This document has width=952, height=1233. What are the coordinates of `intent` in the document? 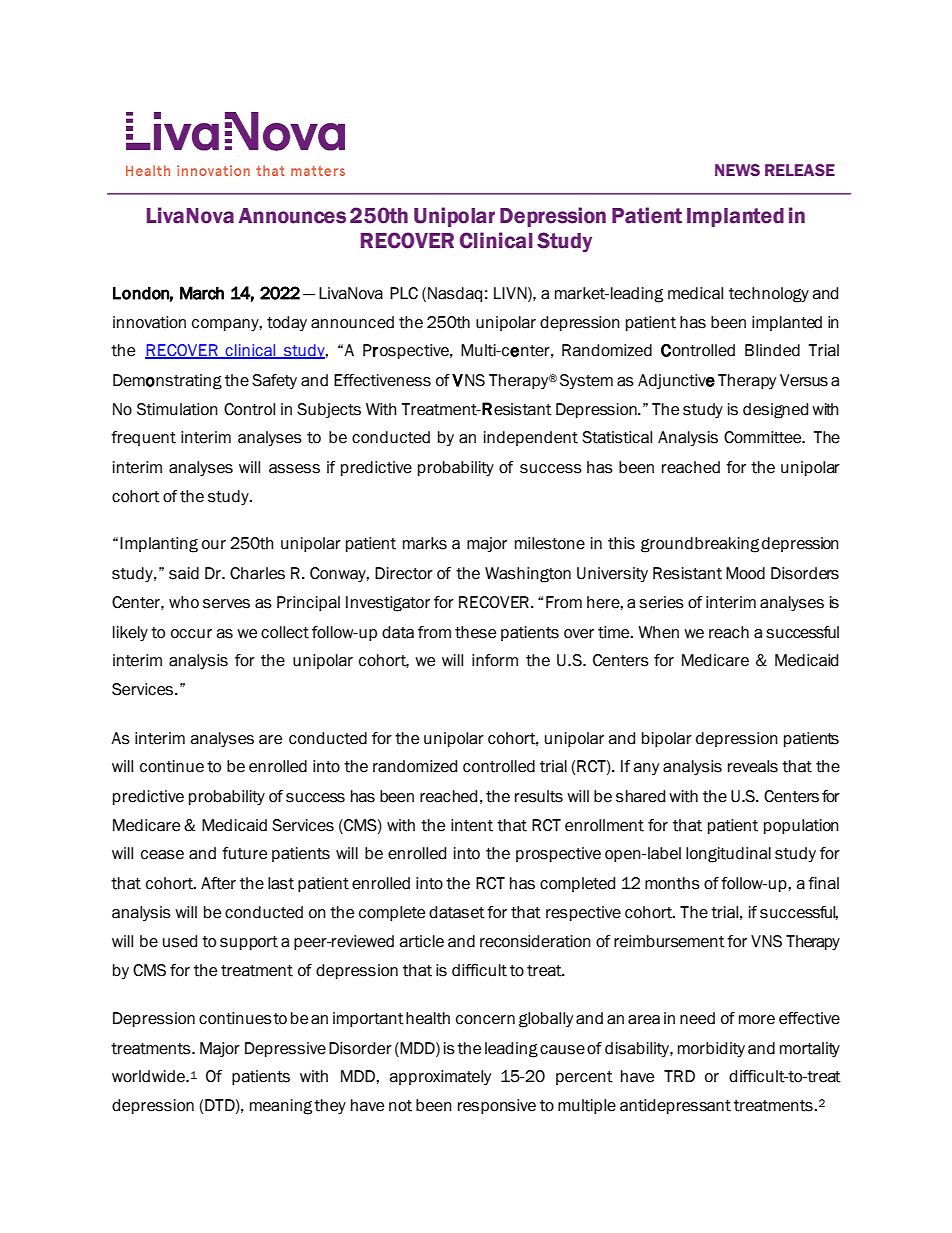 It's located at (472, 825).
